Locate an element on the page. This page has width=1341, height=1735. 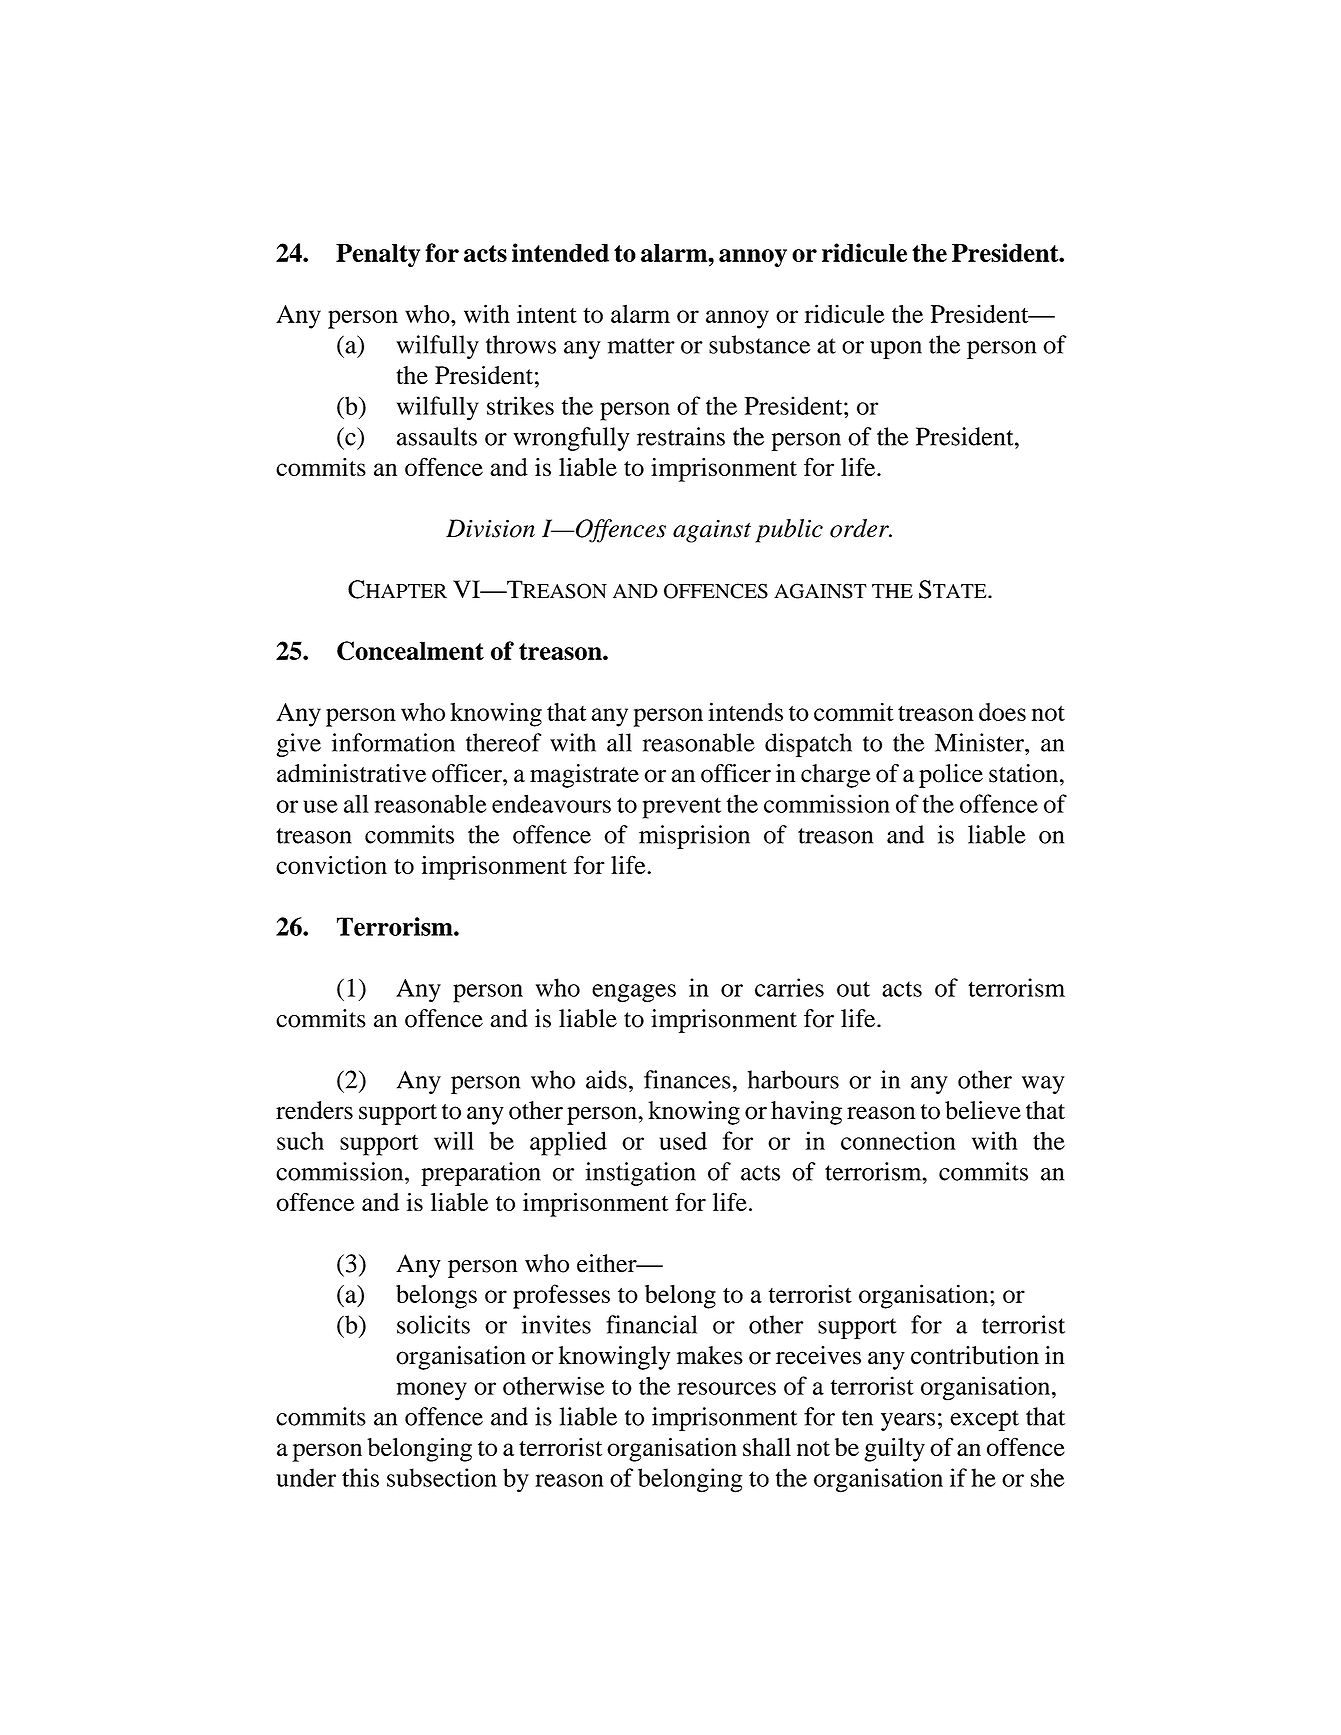
Concealment is located at coordinates (410, 651).
